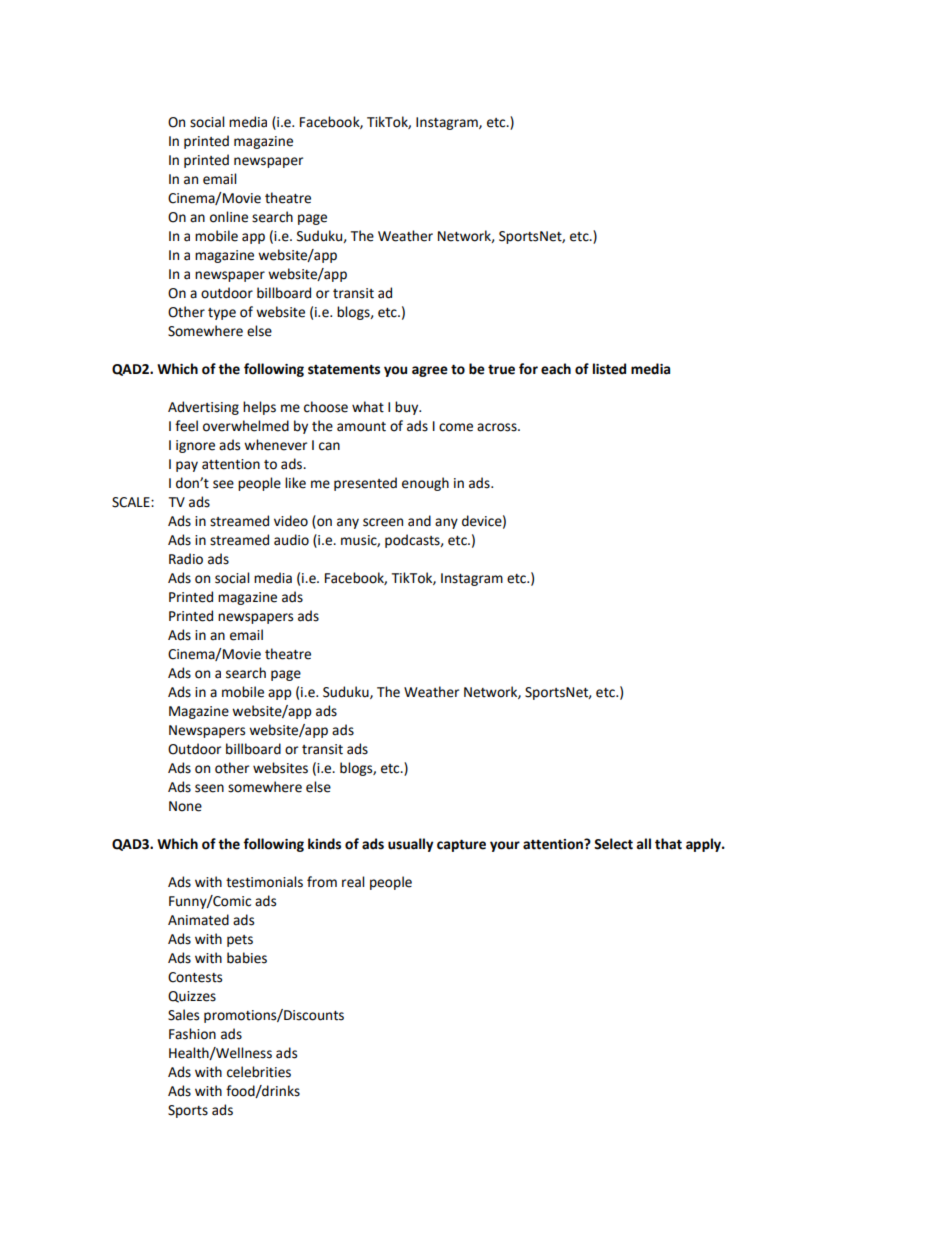  What do you see at coordinates (430, 371) in the page?
I see `agree` at bounding box center [430, 371].
